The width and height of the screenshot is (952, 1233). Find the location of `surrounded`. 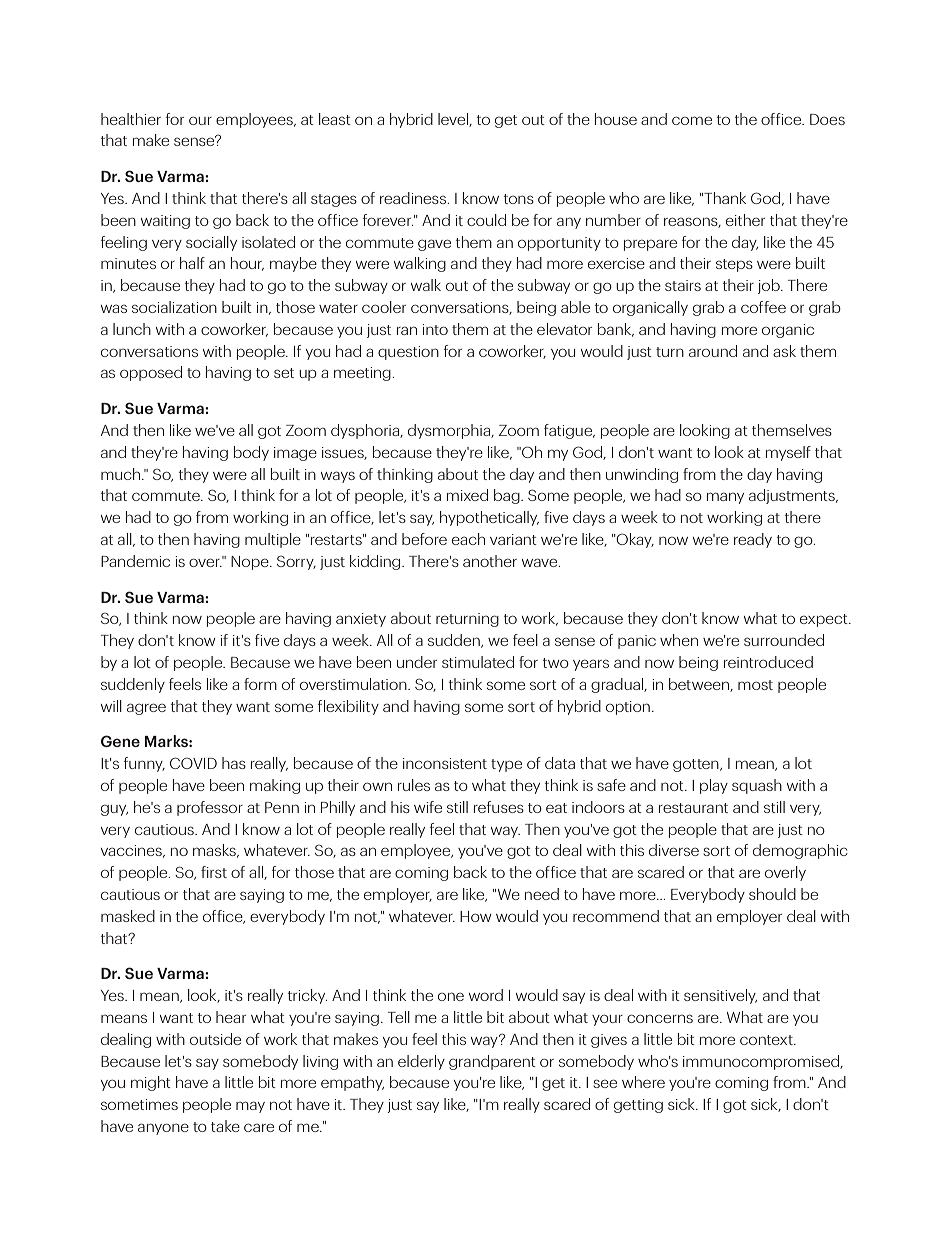

surrounded is located at coordinates (784, 640).
